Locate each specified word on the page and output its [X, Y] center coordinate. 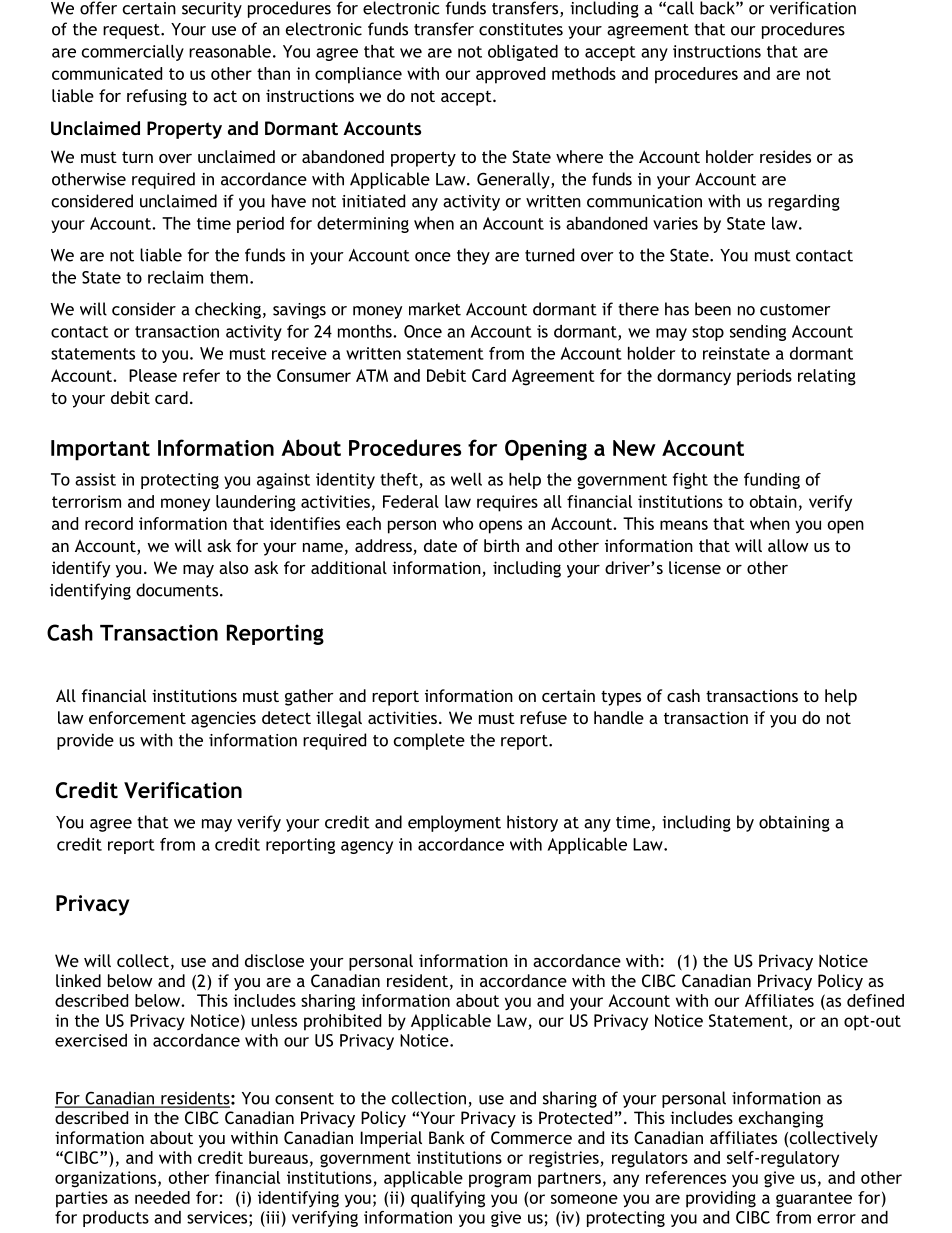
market [435, 309]
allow [788, 545]
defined [875, 1000]
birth [501, 545]
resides [785, 156]
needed [162, 1197]
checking [228, 310]
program [500, 1181]
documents [178, 590]
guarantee [814, 1200]
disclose [274, 960]
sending [758, 333]
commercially [133, 53]
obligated [523, 53]
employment [454, 823]
